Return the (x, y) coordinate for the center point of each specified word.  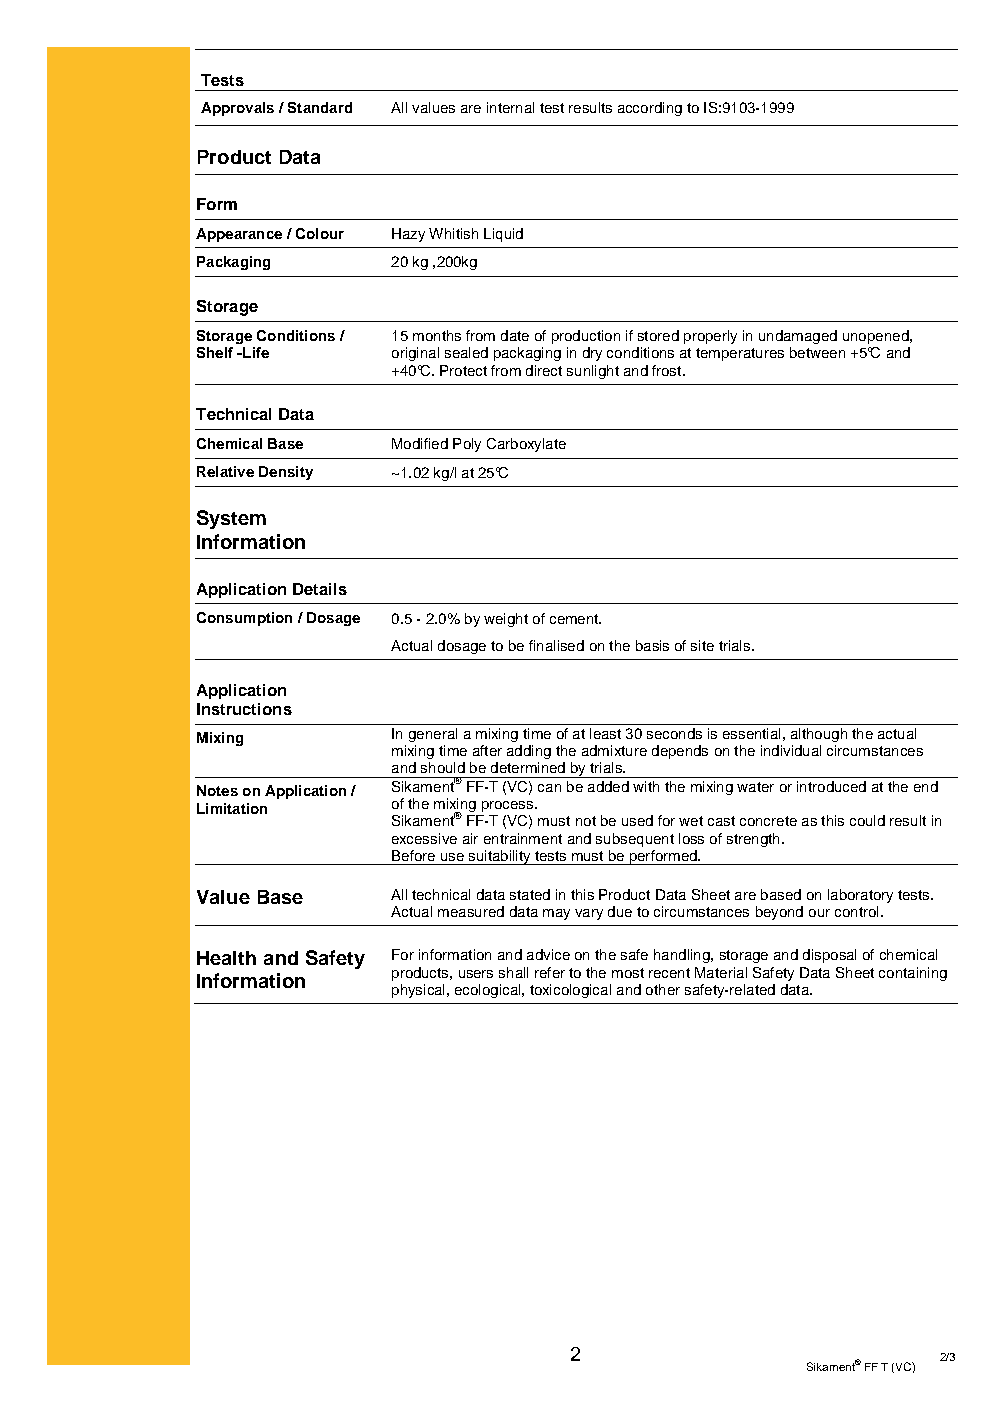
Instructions (244, 709)
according (650, 109)
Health (226, 958)
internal (510, 107)
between (817, 352)
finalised (556, 645)
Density (286, 473)
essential (751, 733)
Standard (320, 107)
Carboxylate (526, 445)
